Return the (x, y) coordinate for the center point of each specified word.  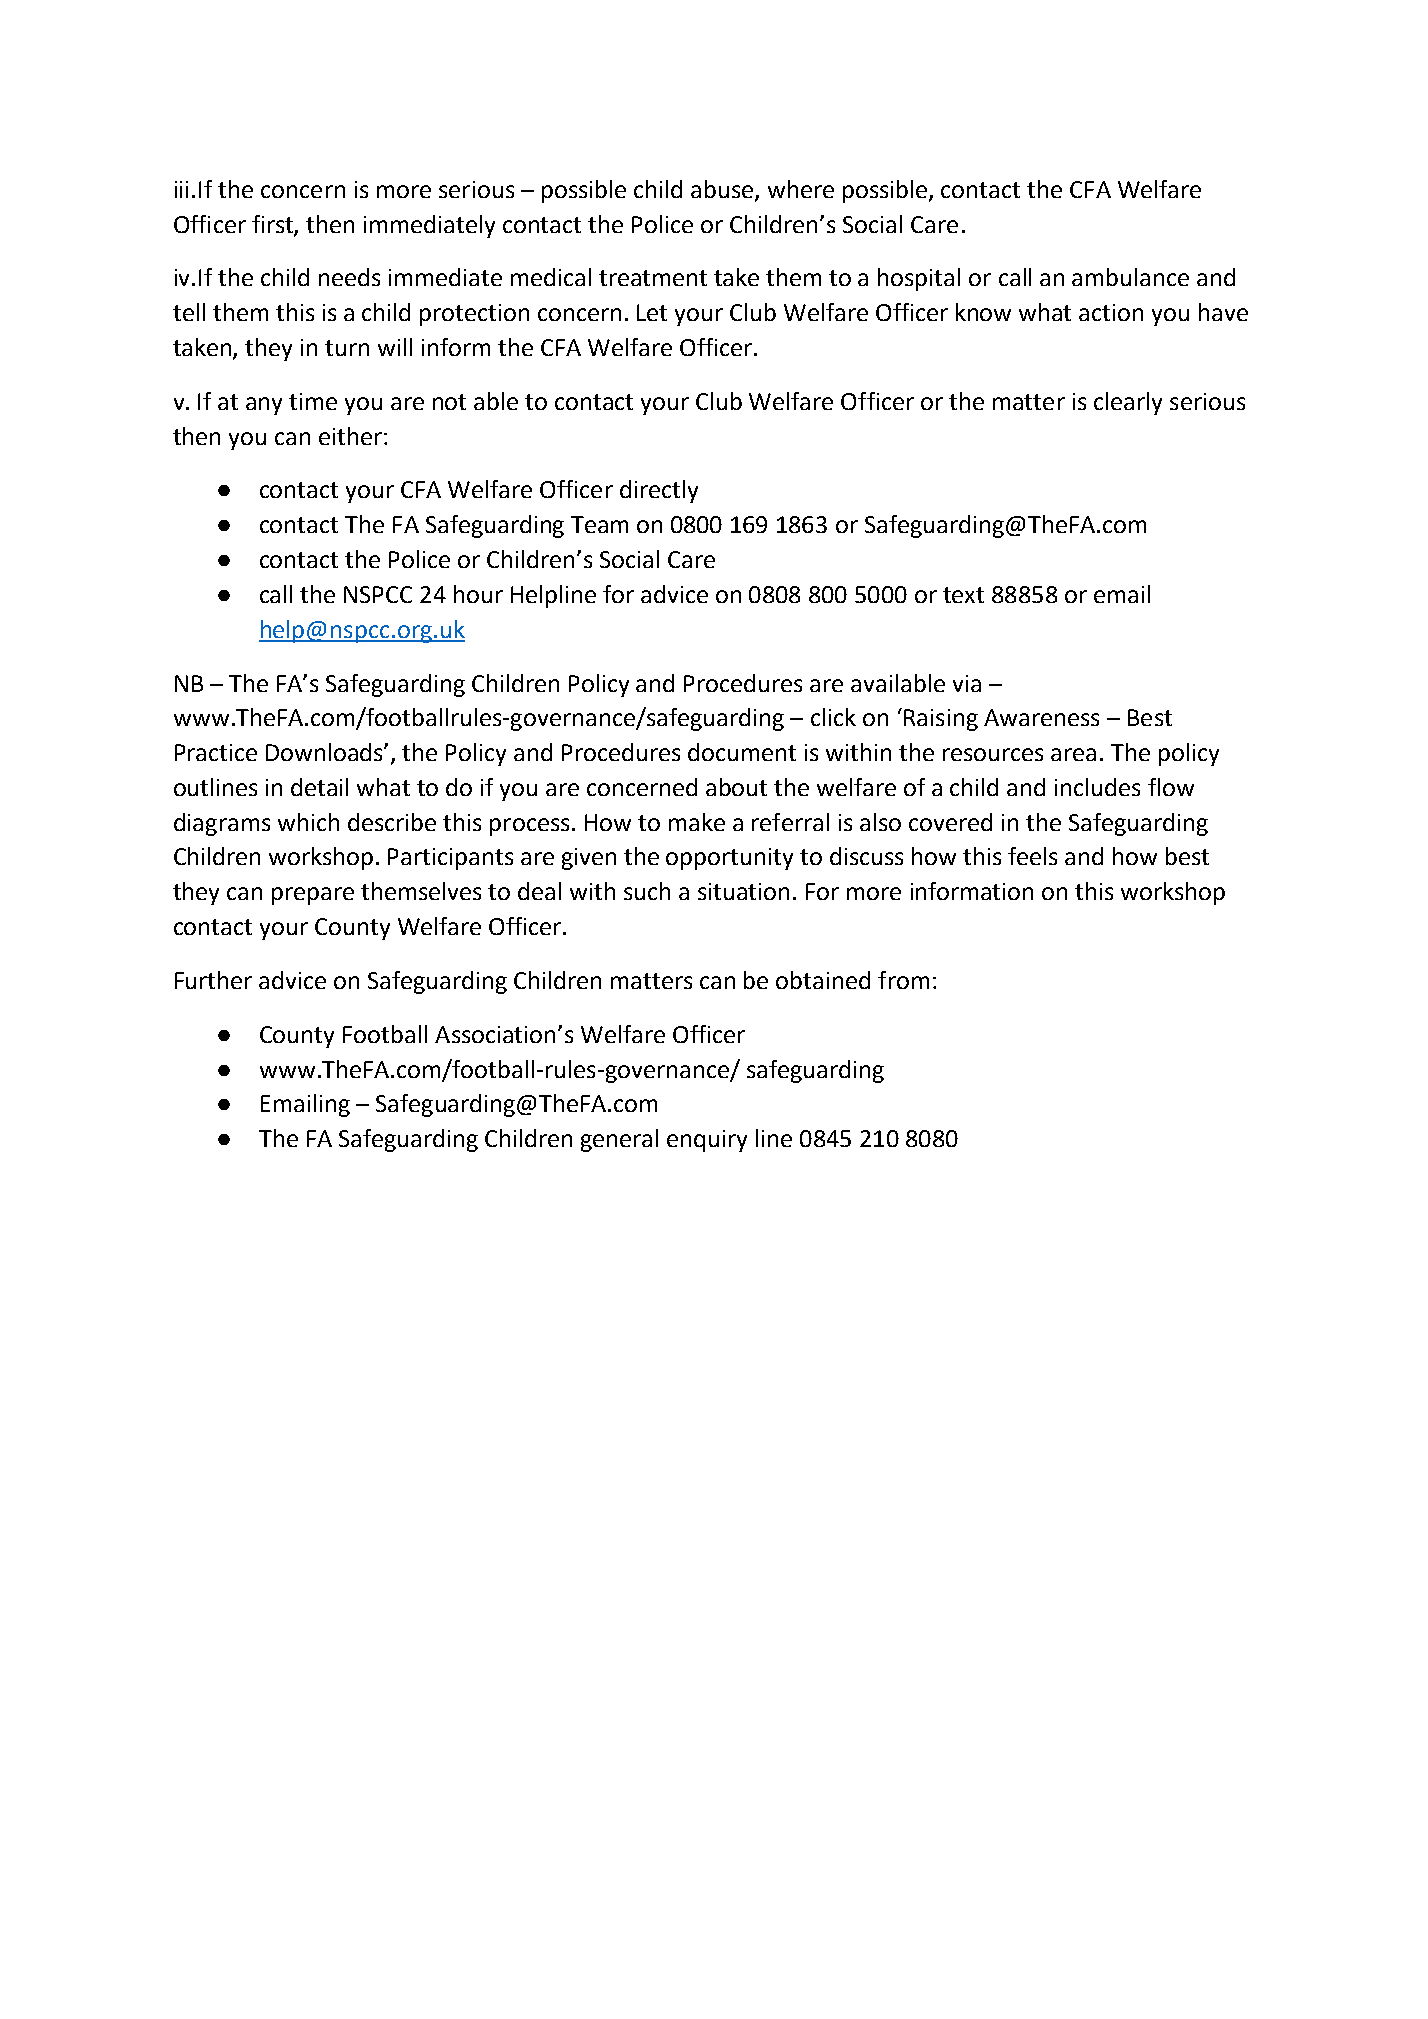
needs (349, 277)
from (903, 980)
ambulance (1130, 277)
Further (213, 980)
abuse (723, 190)
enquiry (707, 1141)
